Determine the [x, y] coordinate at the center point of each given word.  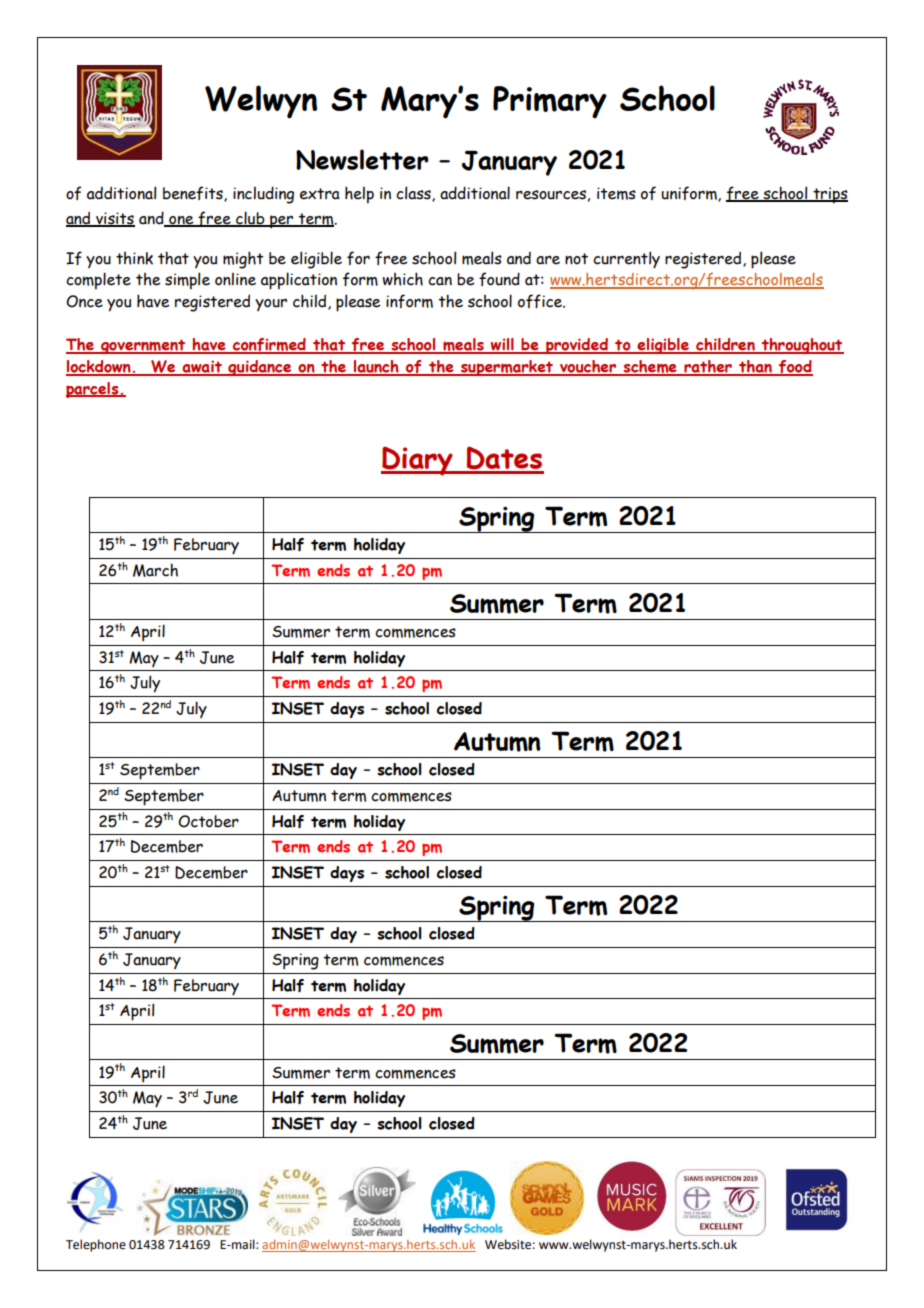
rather [708, 367]
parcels [93, 390]
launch [376, 367]
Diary [418, 461]
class [414, 194]
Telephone [96, 1245]
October [208, 821]
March [155, 570]
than [755, 367]
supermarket [507, 368]
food [795, 368]
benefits [194, 194]
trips [829, 195]
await [202, 367]
